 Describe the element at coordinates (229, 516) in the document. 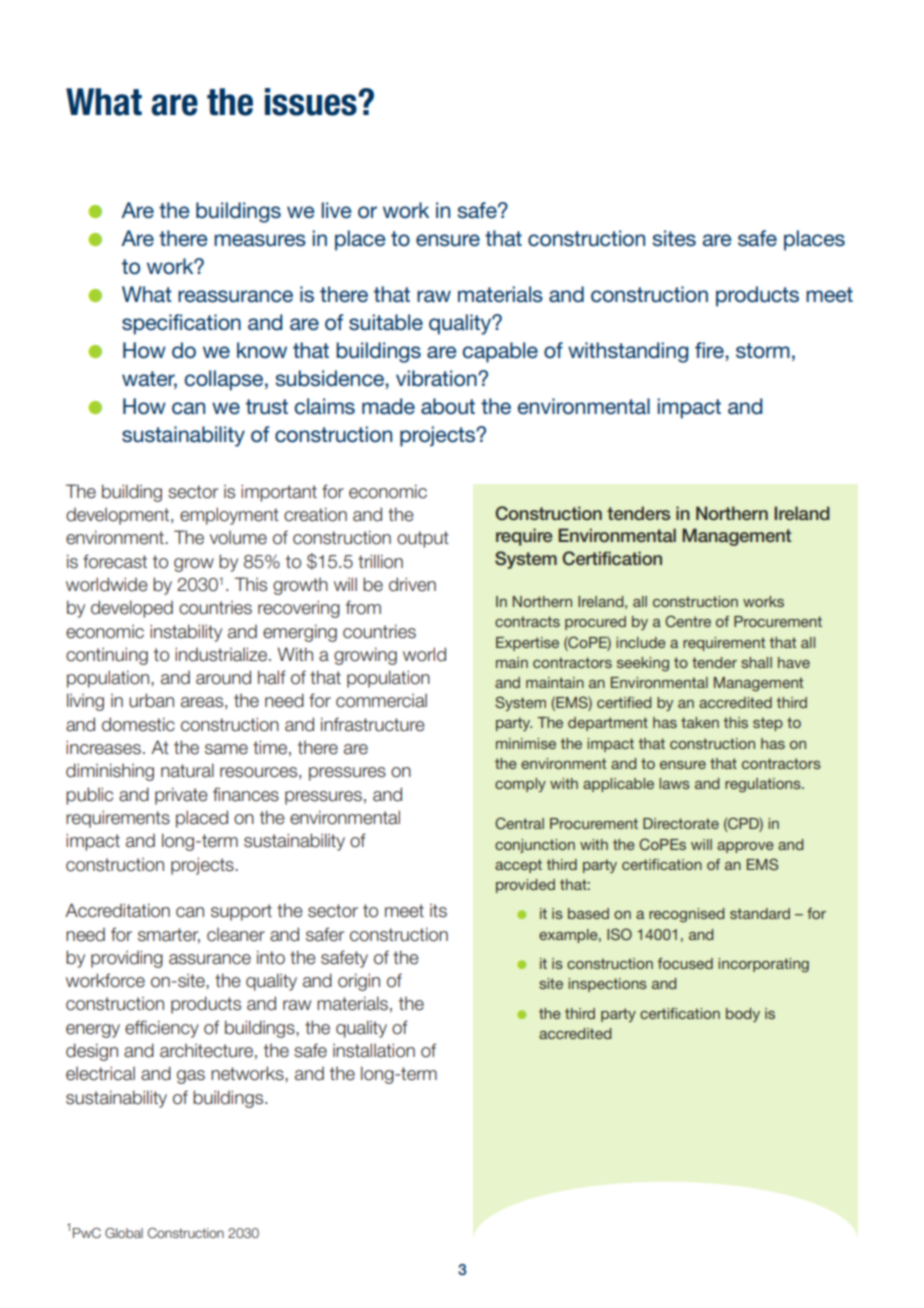

I see `employment` at that location.
